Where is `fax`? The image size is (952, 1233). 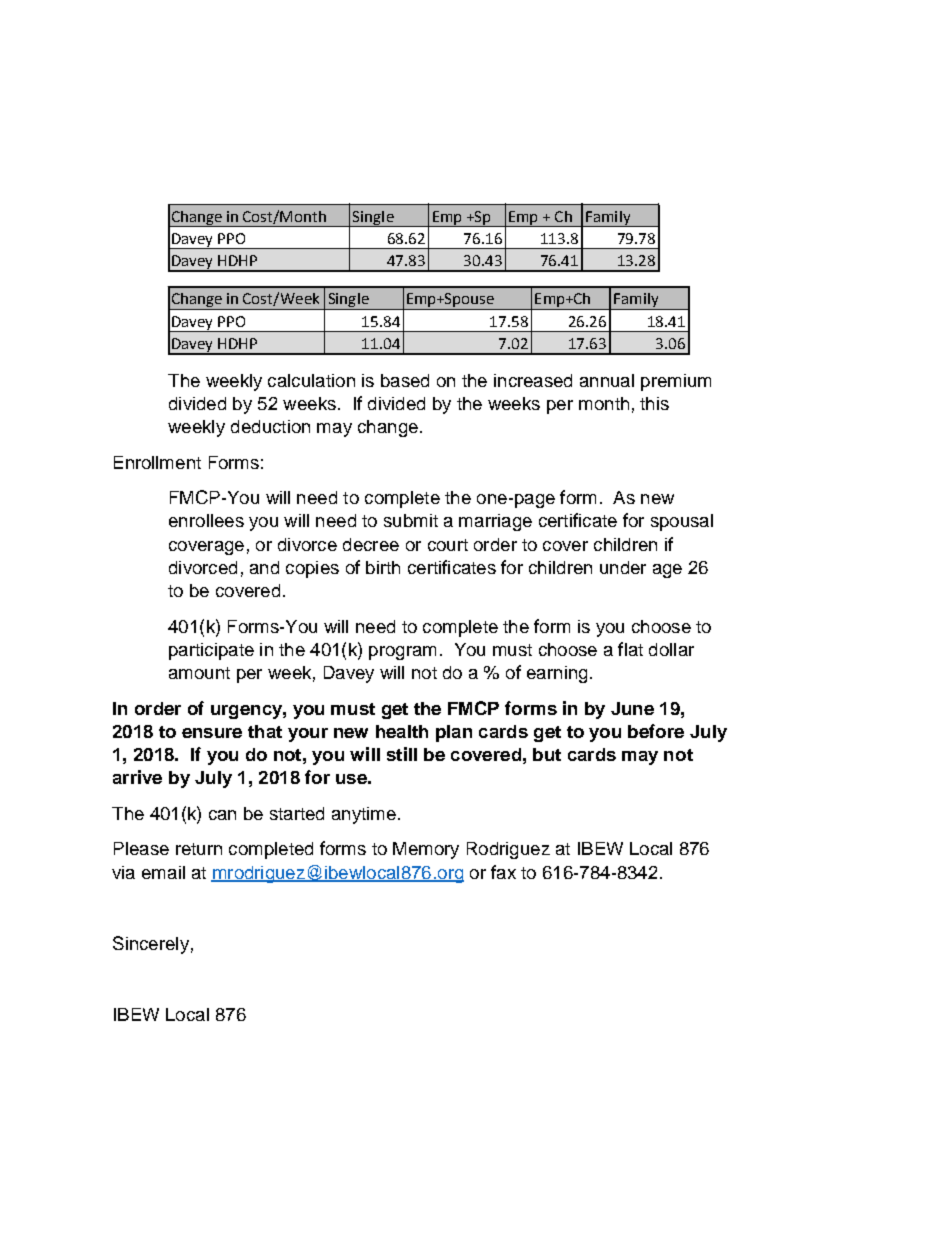
fax is located at coordinates (503, 872).
